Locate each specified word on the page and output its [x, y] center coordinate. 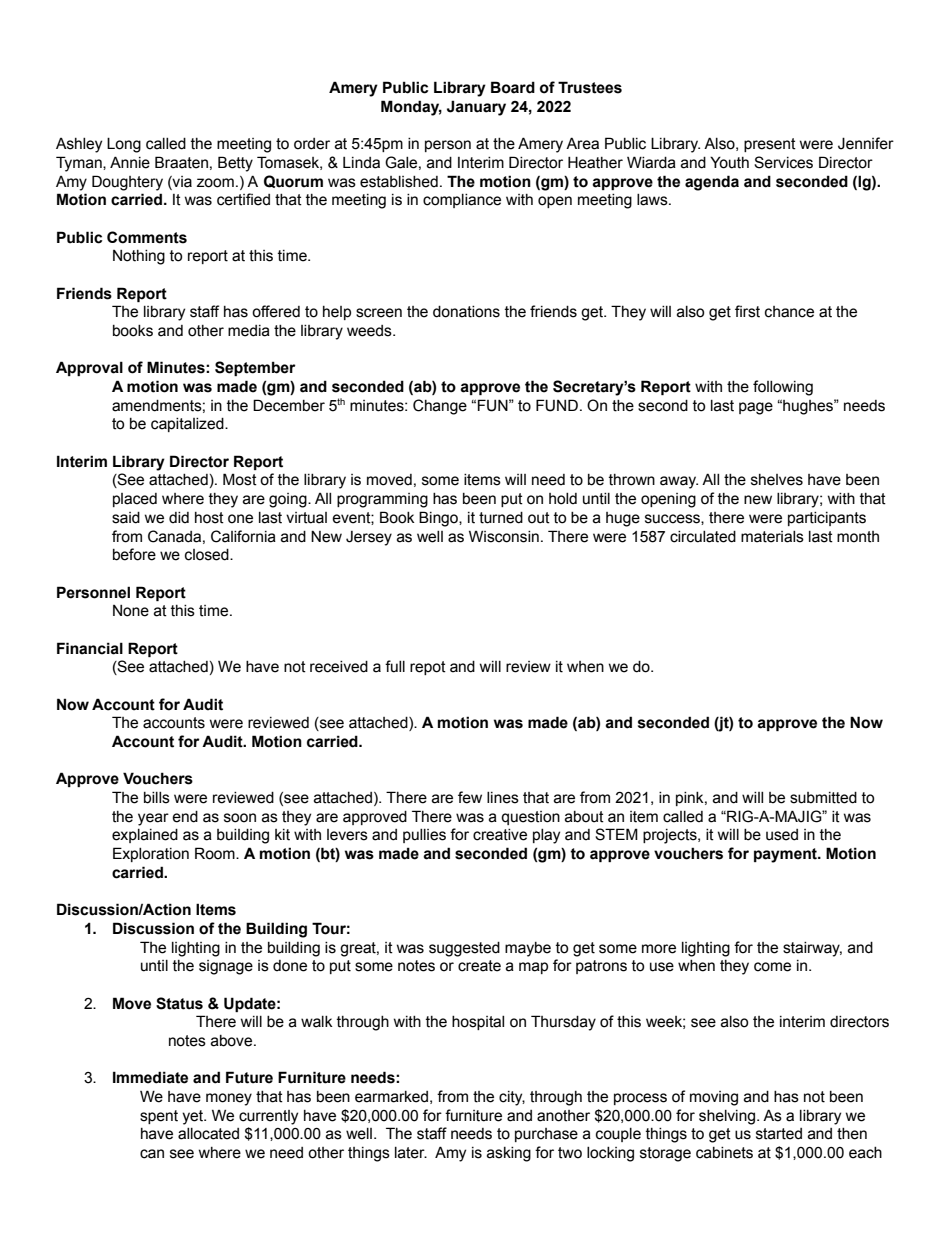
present [770, 145]
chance [789, 312]
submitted [823, 798]
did [179, 517]
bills [157, 798]
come [772, 967]
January [476, 108]
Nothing [139, 257]
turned [501, 518]
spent [159, 1117]
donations [466, 312]
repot [428, 668]
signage [226, 967]
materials [772, 537]
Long [124, 145]
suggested [464, 949]
